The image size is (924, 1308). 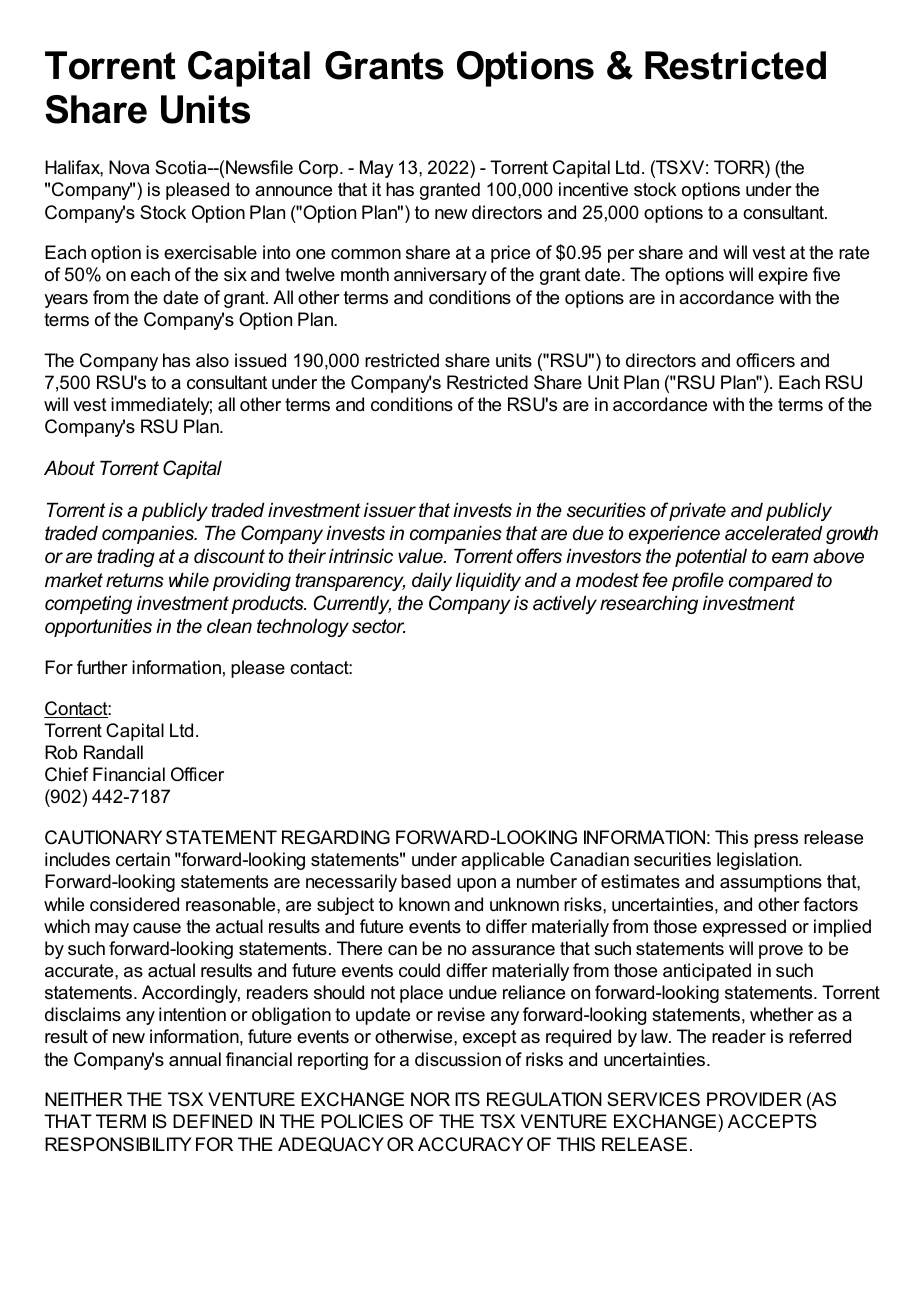 I want to click on NOR, so click(x=430, y=1099).
